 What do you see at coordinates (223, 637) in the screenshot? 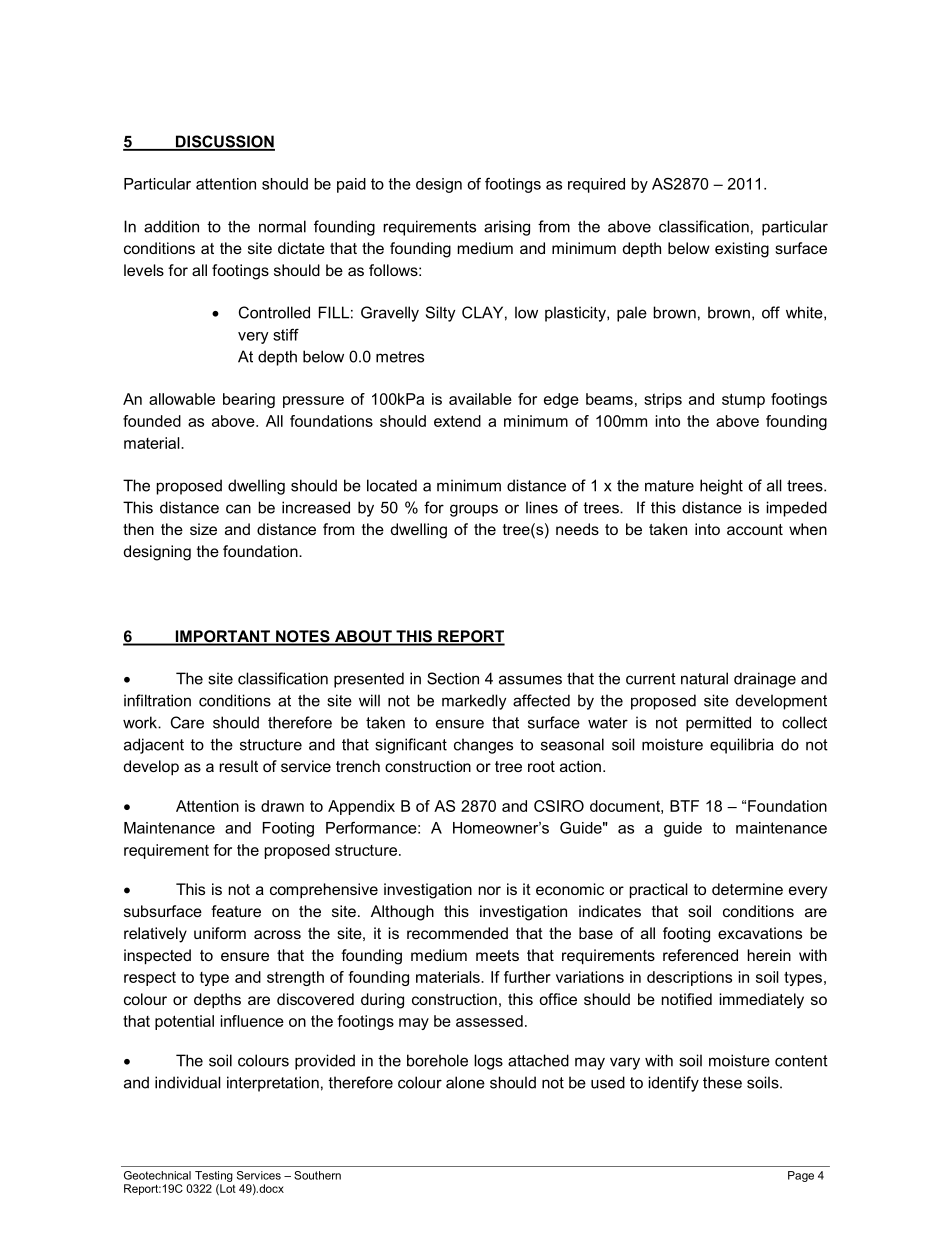
I see `IMPORTANT` at bounding box center [223, 637].
